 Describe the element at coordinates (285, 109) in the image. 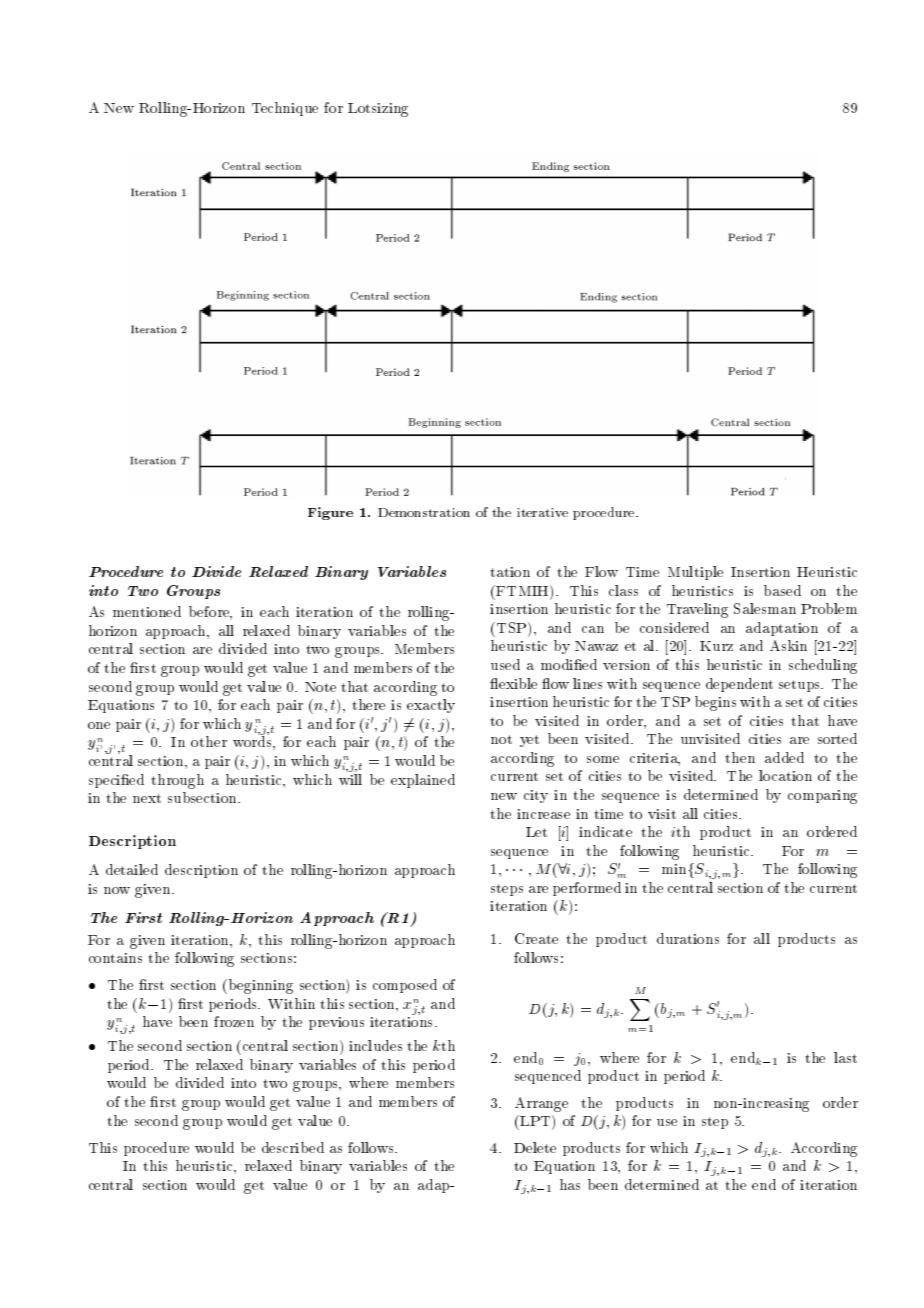

I see `Technique` at that location.
